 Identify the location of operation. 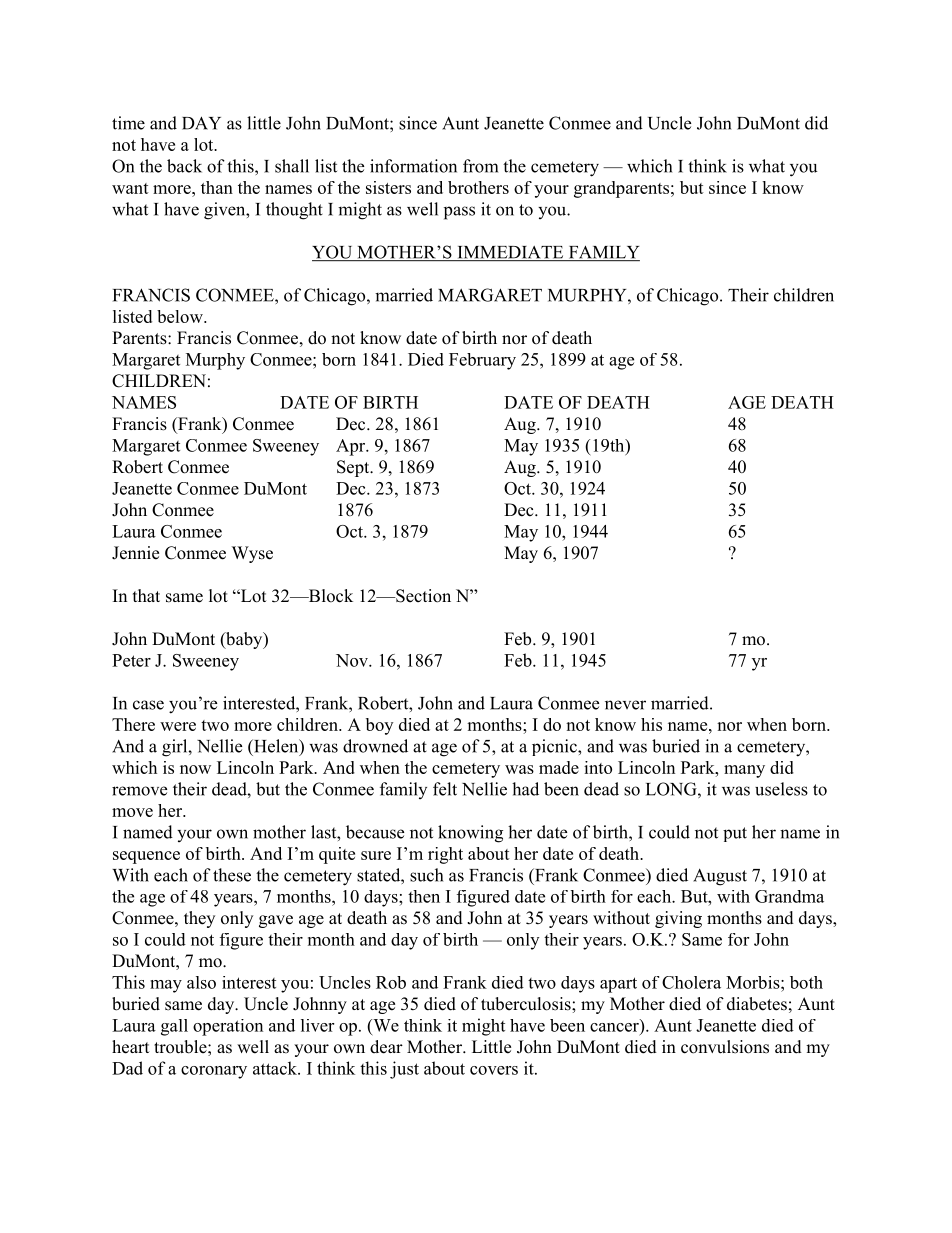
(228, 1027).
